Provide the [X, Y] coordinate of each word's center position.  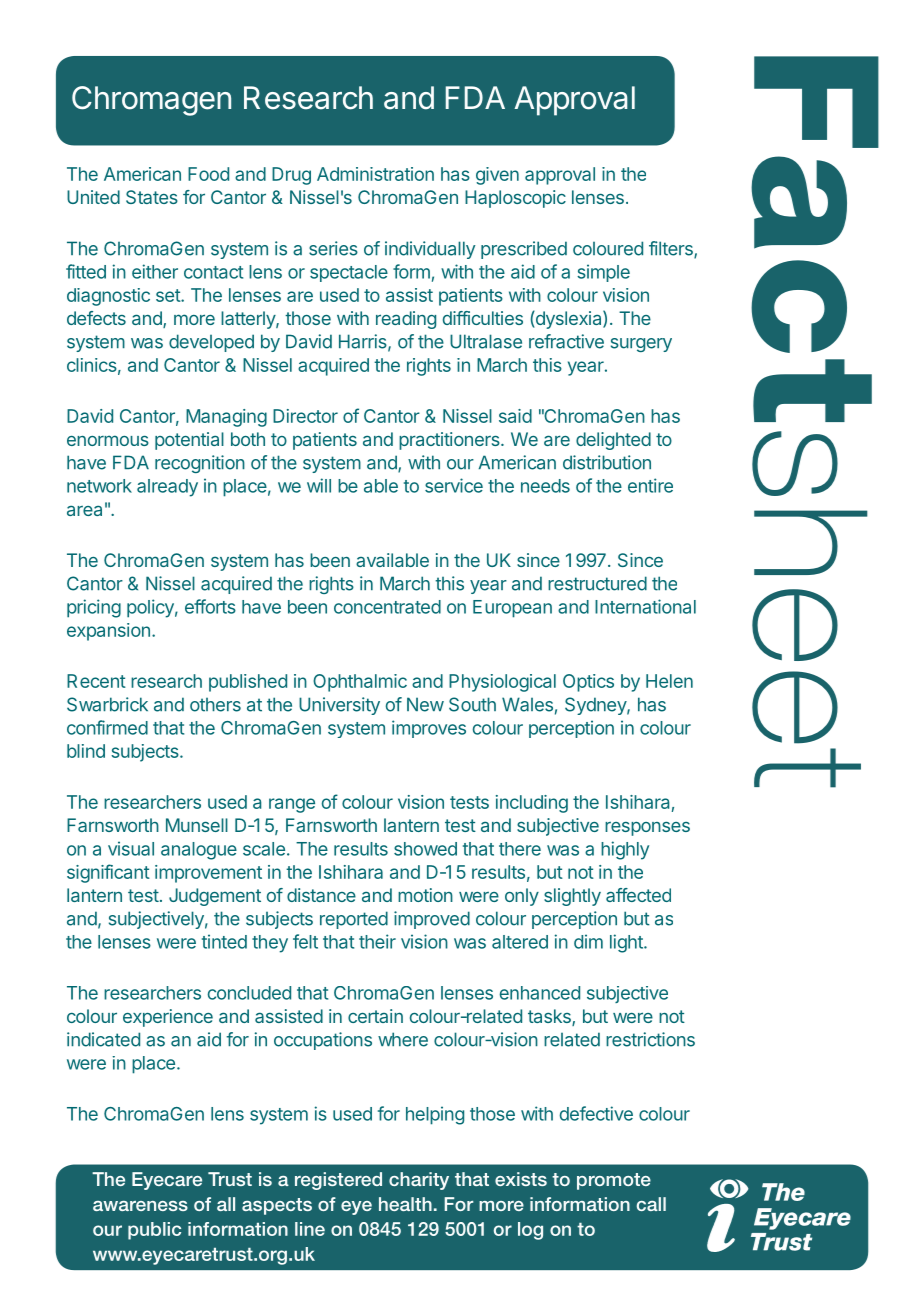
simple [603, 273]
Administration [375, 174]
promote [614, 1181]
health [405, 1204]
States [152, 197]
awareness [140, 1206]
